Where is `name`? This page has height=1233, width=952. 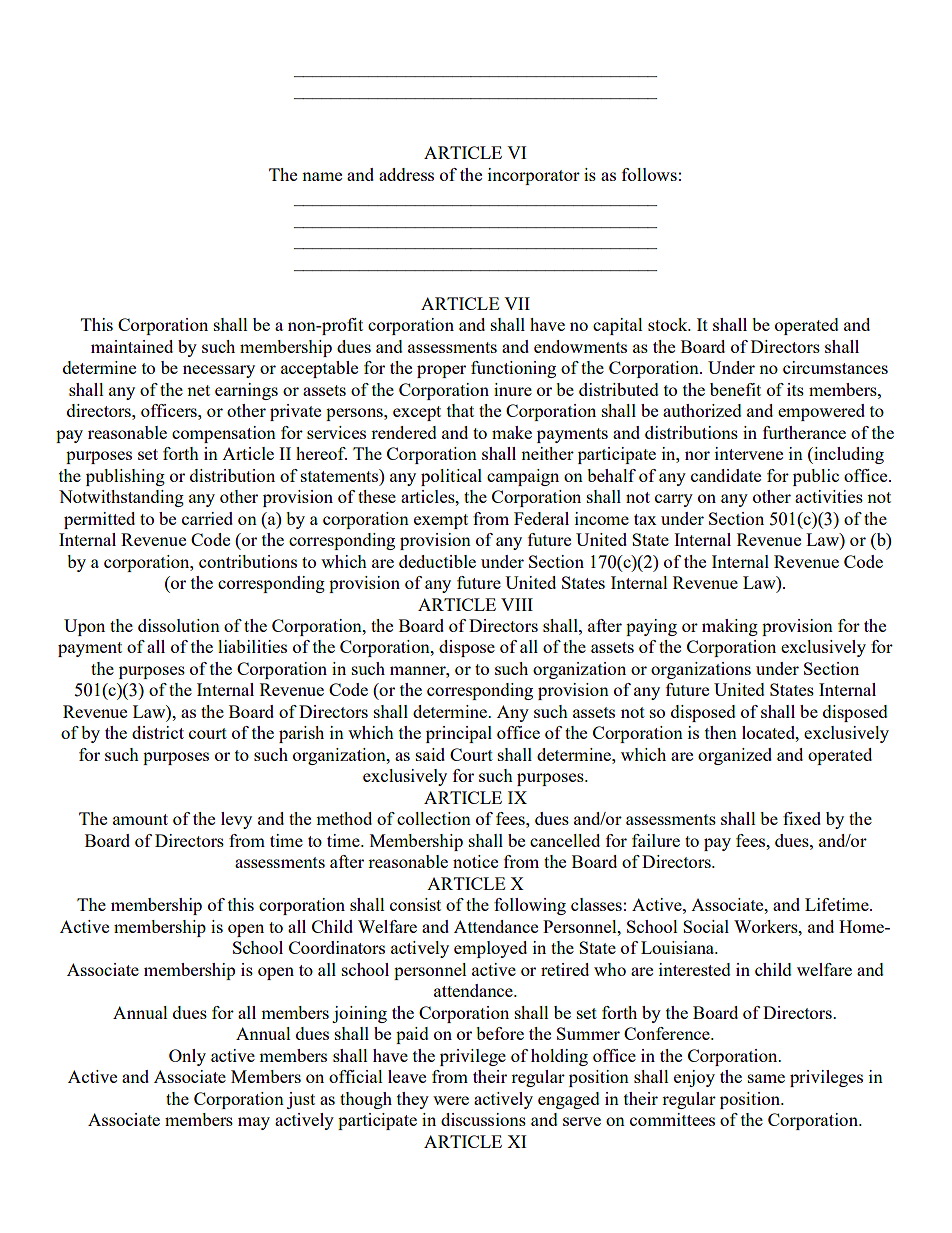
name is located at coordinates (322, 176).
